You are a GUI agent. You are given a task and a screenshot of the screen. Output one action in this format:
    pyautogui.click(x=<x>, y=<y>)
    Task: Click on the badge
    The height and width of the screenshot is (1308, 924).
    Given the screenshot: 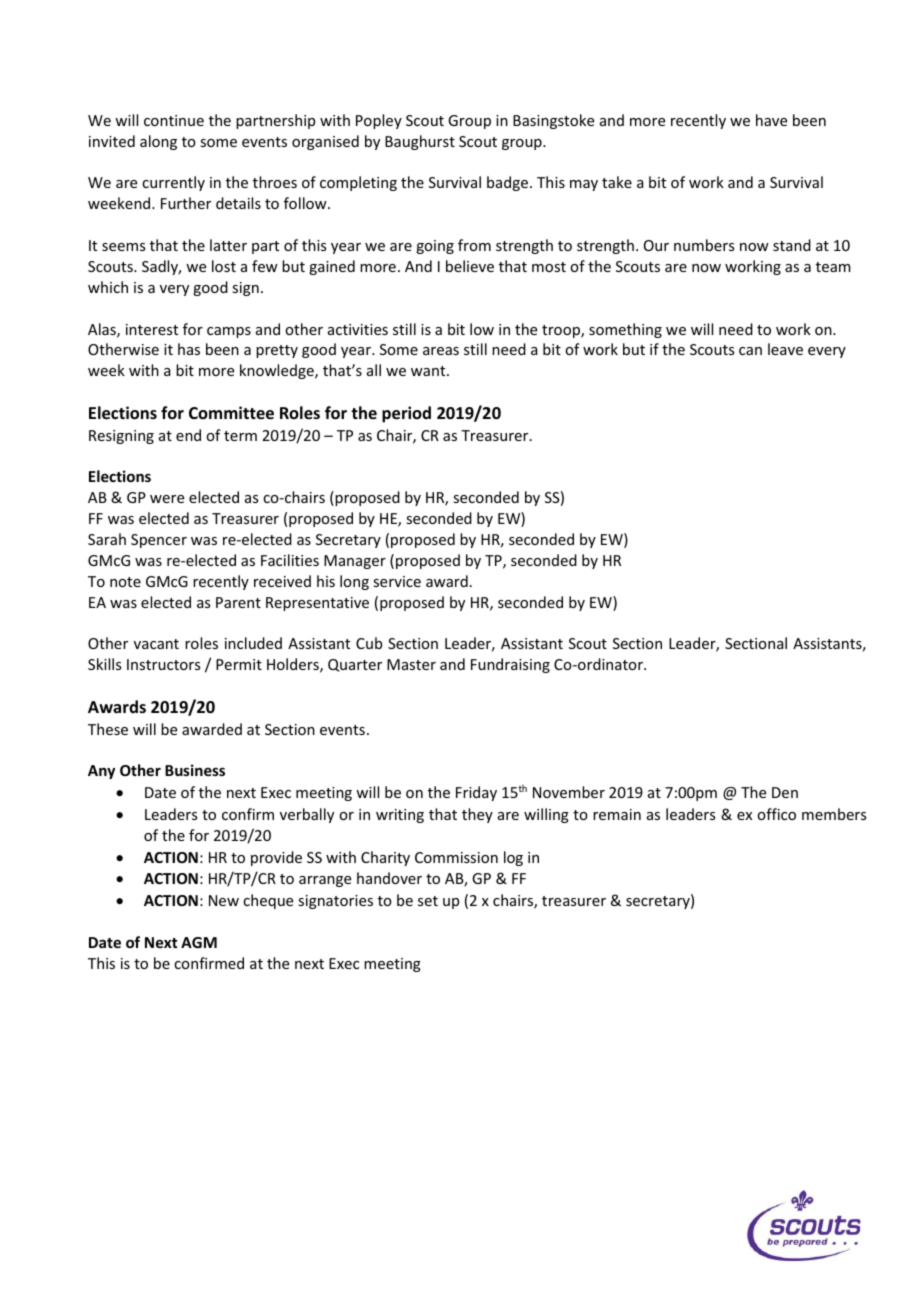 What is the action you would take?
    pyautogui.click(x=507, y=183)
